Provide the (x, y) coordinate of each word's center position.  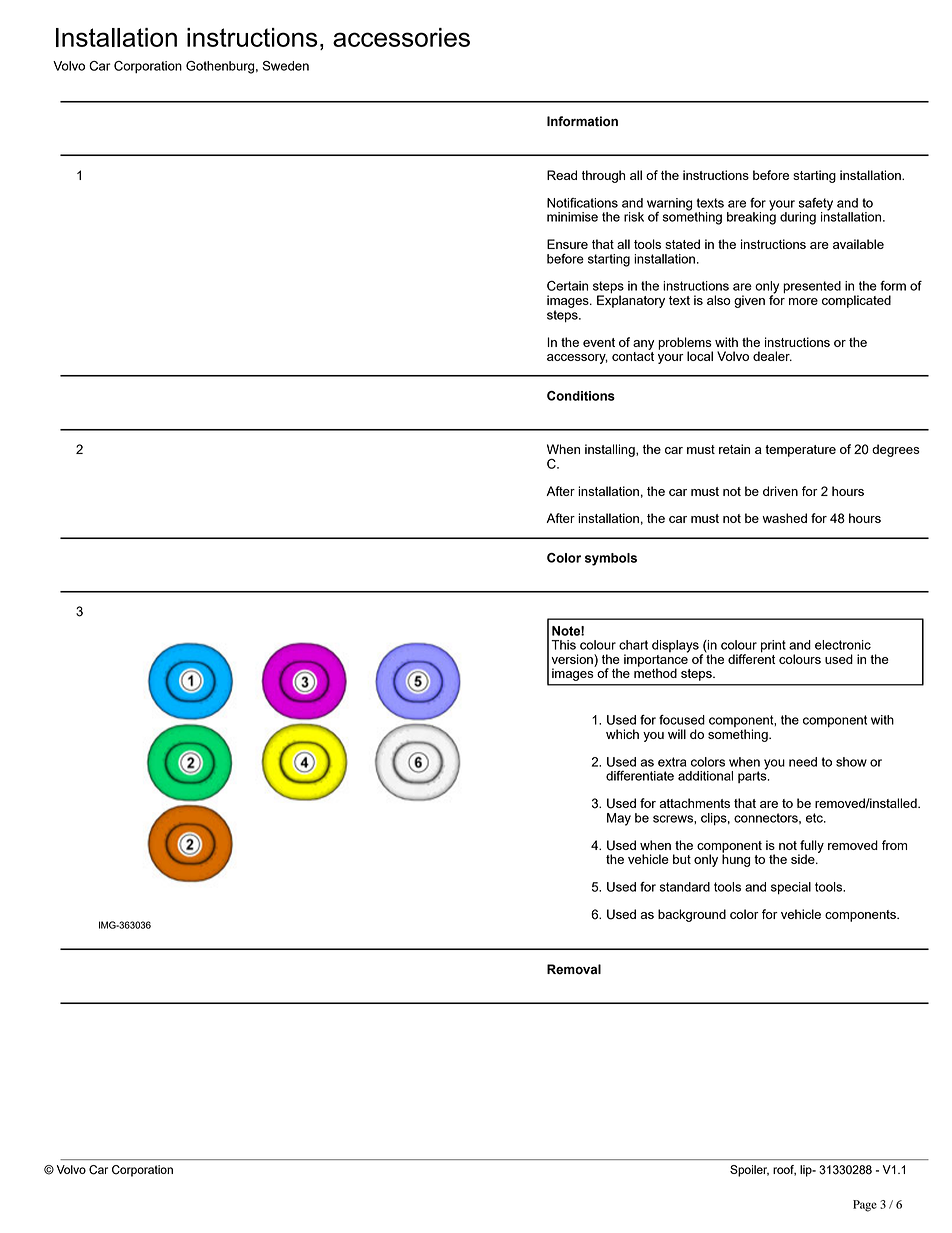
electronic (843, 645)
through (603, 176)
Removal (574, 969)
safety (816, 205)
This (563, 645)
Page (865, 1206)
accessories (401, 37)
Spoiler (749, 1171)
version (573, 660)
